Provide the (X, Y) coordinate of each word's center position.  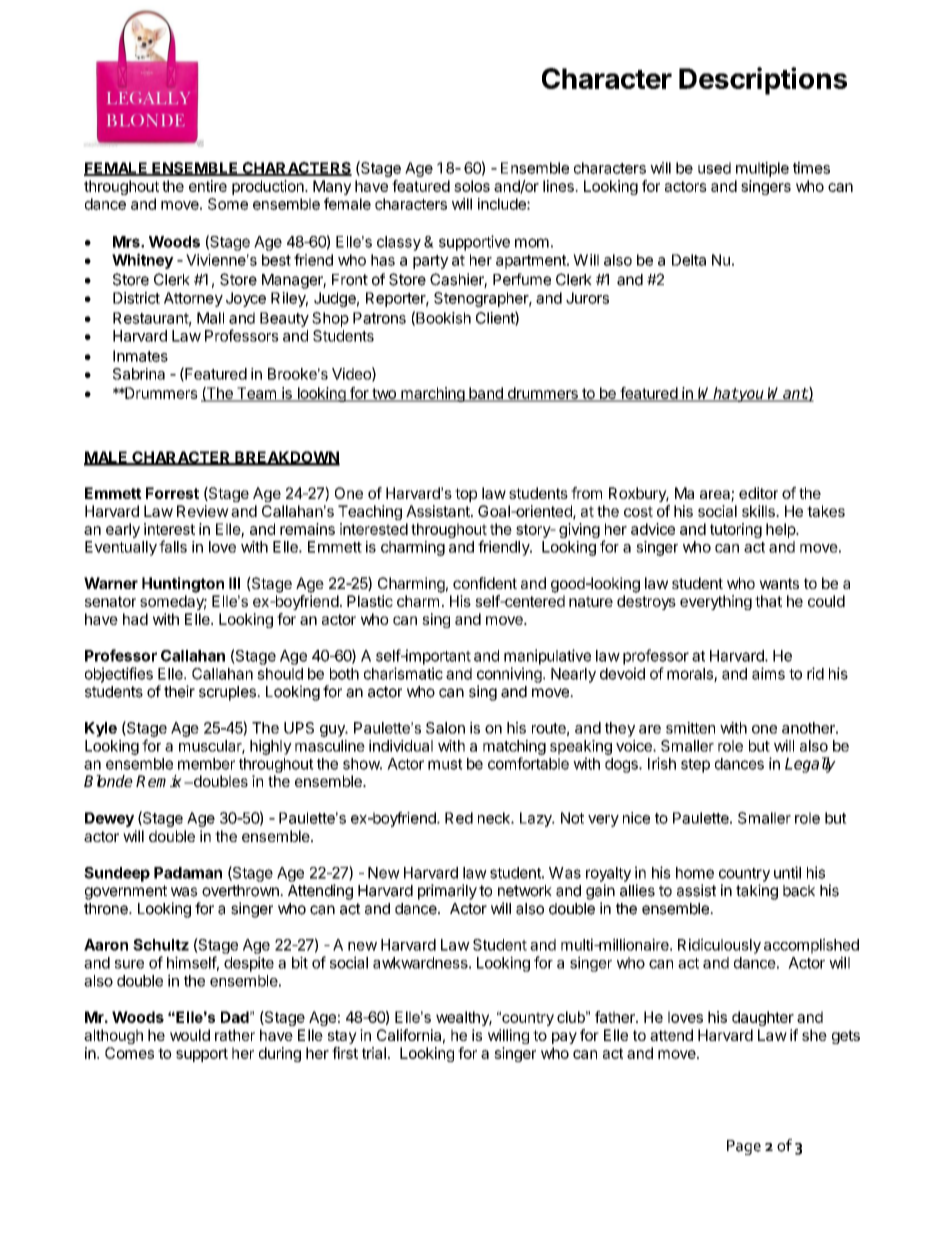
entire (208, 186)
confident (485, 583)
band (486, 394)
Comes (129, 1053)
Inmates (140, 356)
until (787, 872)
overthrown (241, 891)
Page (744, 1147)
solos (472, 186)
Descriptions (763, 81)
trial (374, 1053)
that (768, 601)
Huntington (183, 585)
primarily (447, 892)
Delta (689, 260)
